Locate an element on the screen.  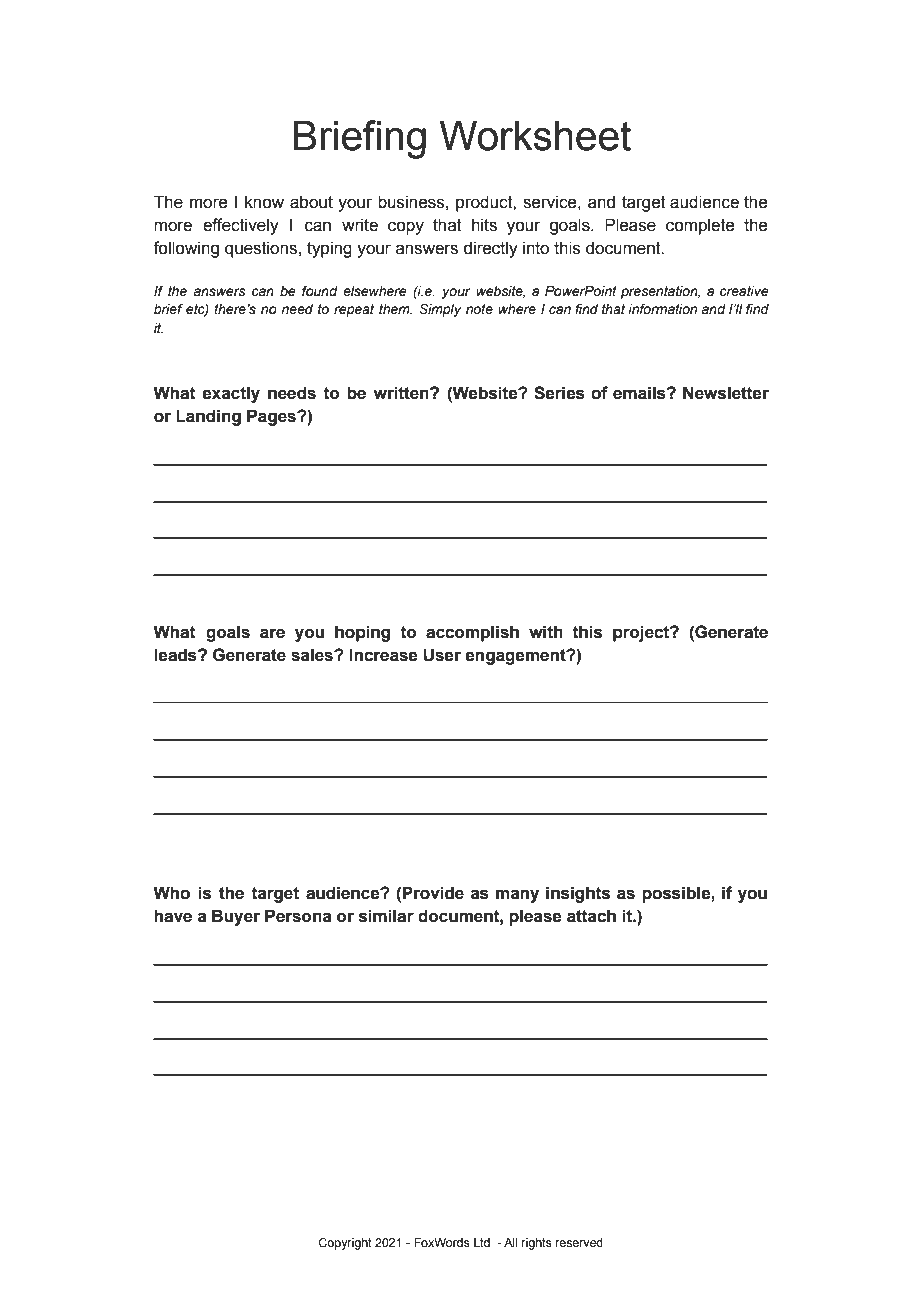
are is located at coordinates (272, 633).
